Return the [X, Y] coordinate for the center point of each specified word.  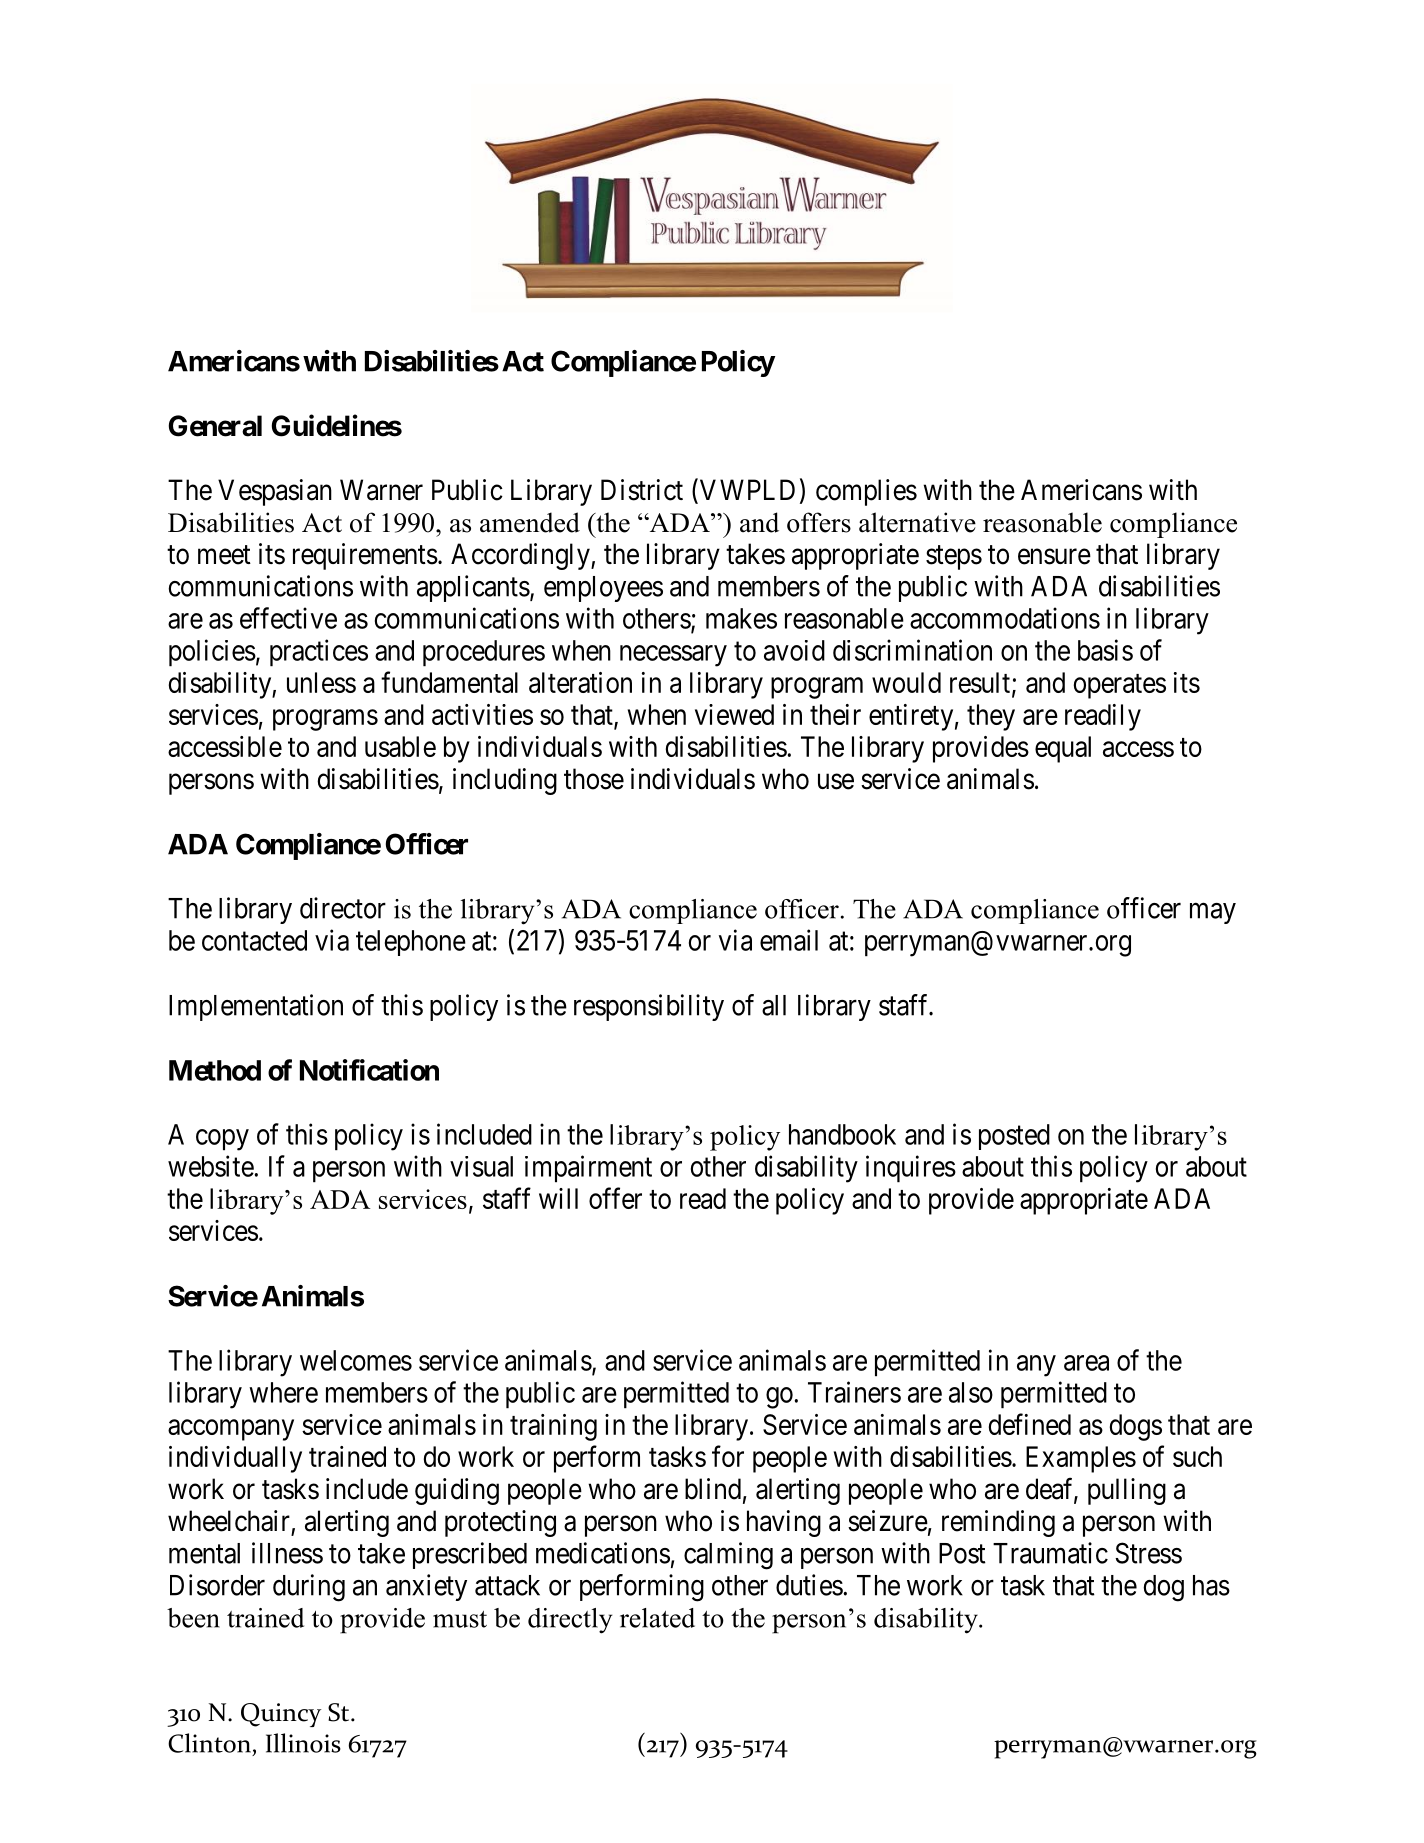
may [1213, 913]
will [558, 1198]
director [343, 908]
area [1086, 1363]
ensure [1054, 557]
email [789, 940]
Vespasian [275, 492]
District [642, 490]
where [283, 1392]
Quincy [281, 1715]
